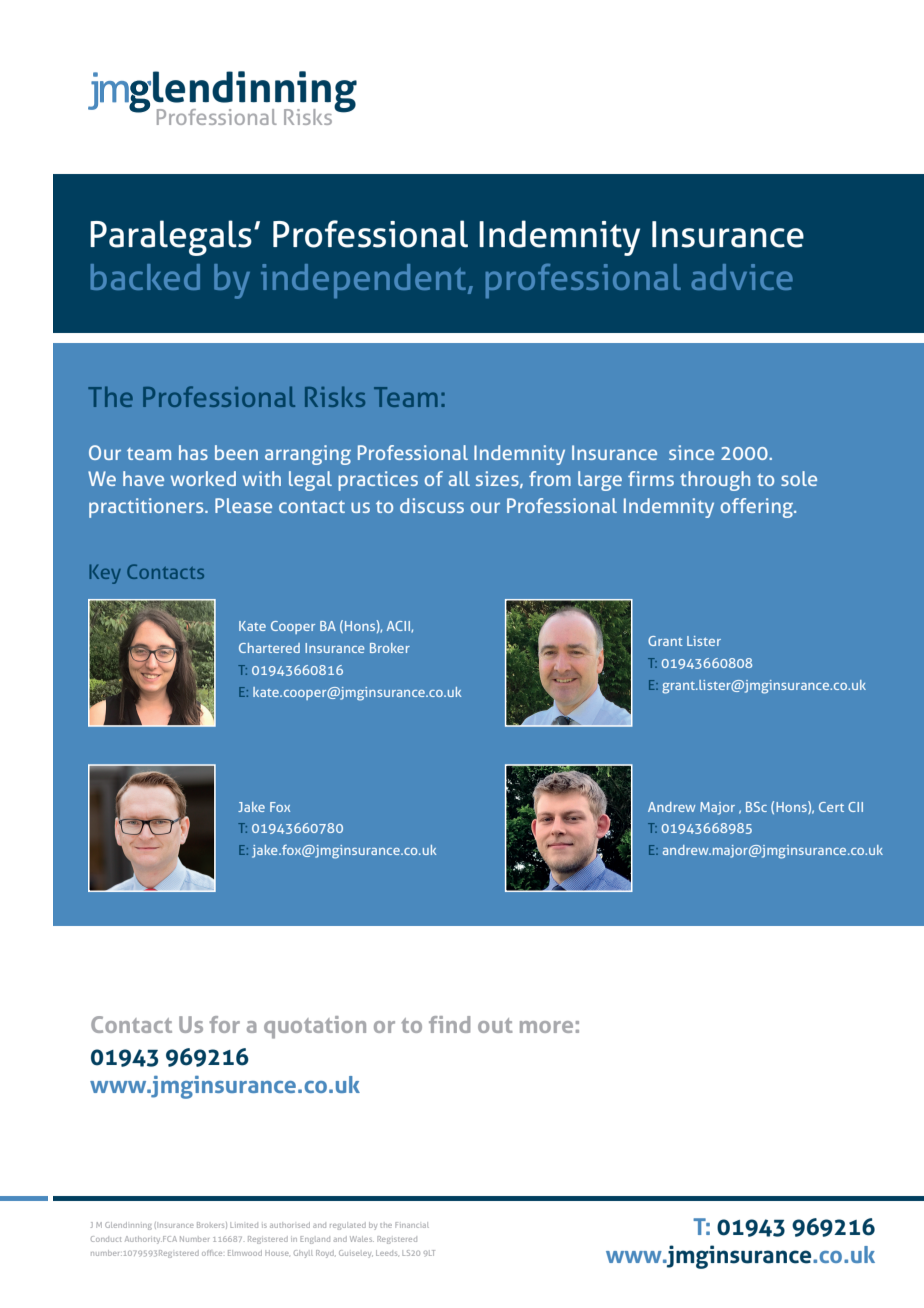 This screenshot has width=924, height=1308. What do you see at coordinates (365, 281) in the screenshot?
I see `independent` at bounding box center [365, 281].
